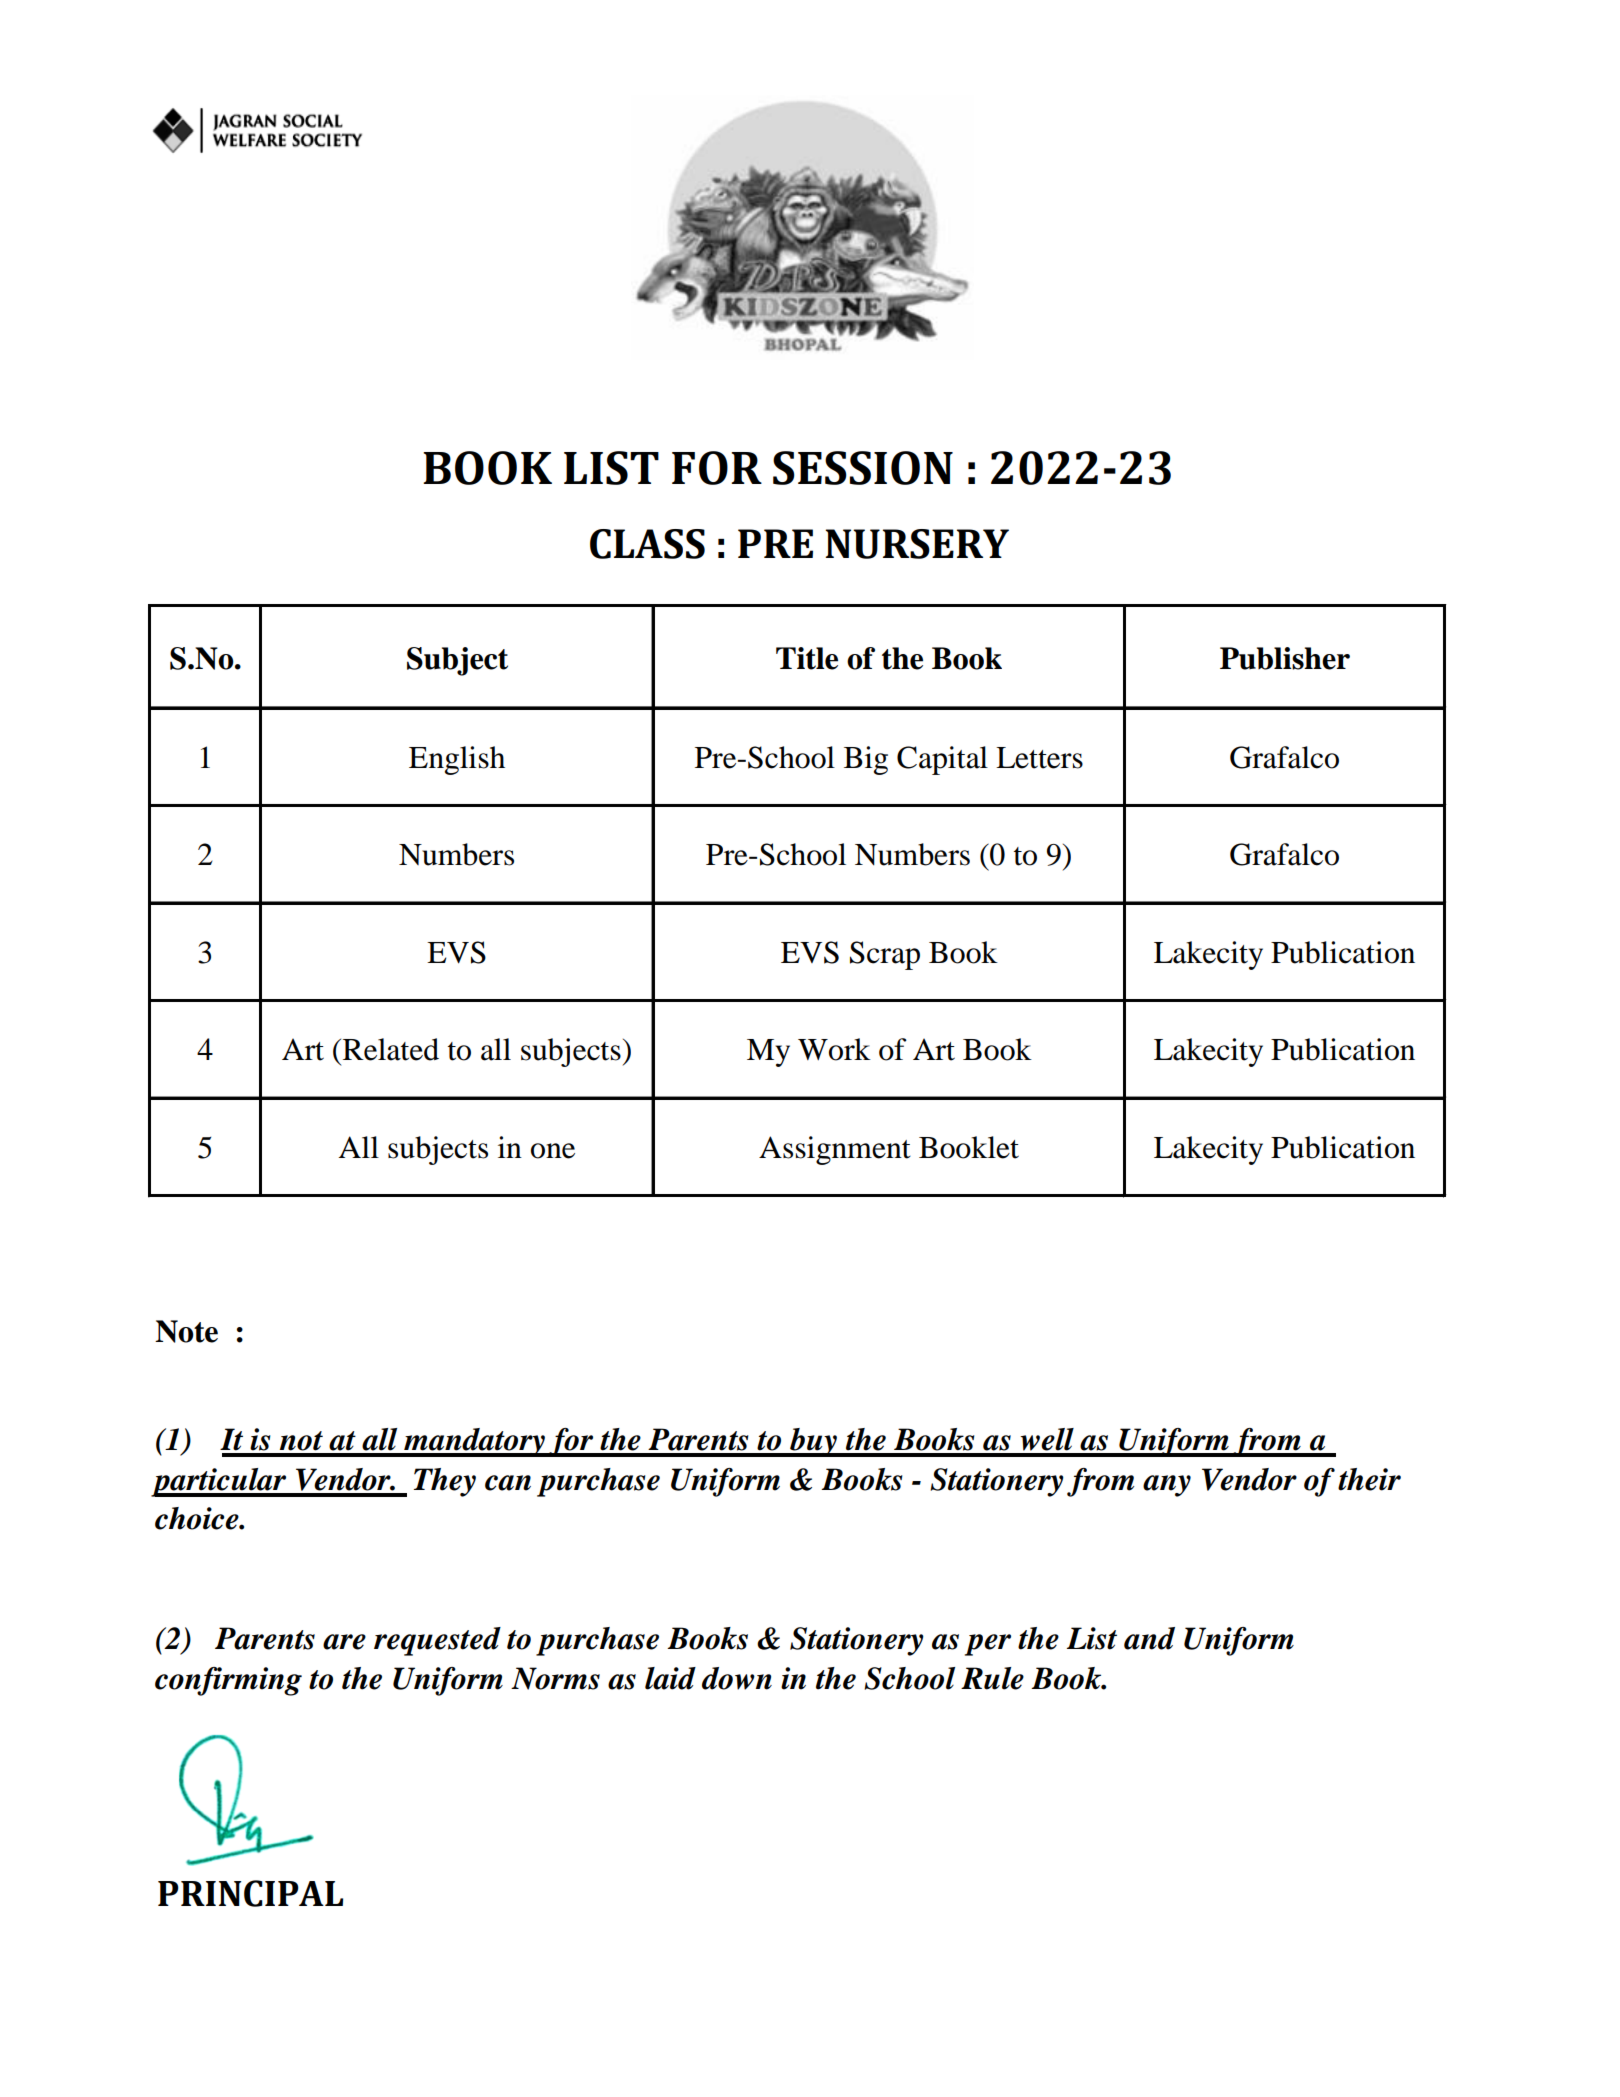 The width and height of the page is (1620, 2097). I want to click on Rule, so click(992, 1678).
